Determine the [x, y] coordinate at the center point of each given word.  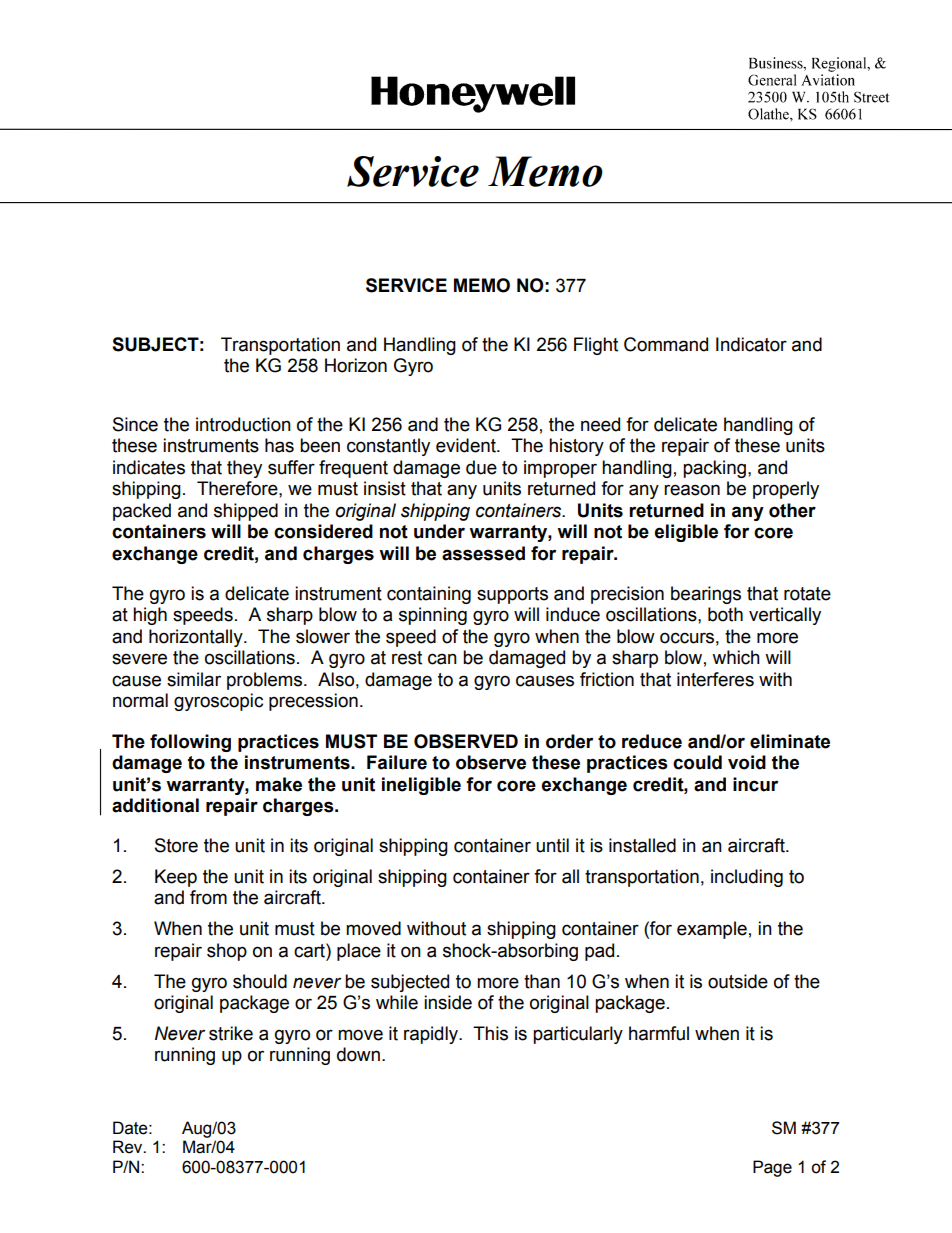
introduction [243, 424]
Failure [397, 762]
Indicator [751, 344]
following [190, 743]
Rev [129, 1147]
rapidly [432, 1035]
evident [467, 445]
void [747, 762]
